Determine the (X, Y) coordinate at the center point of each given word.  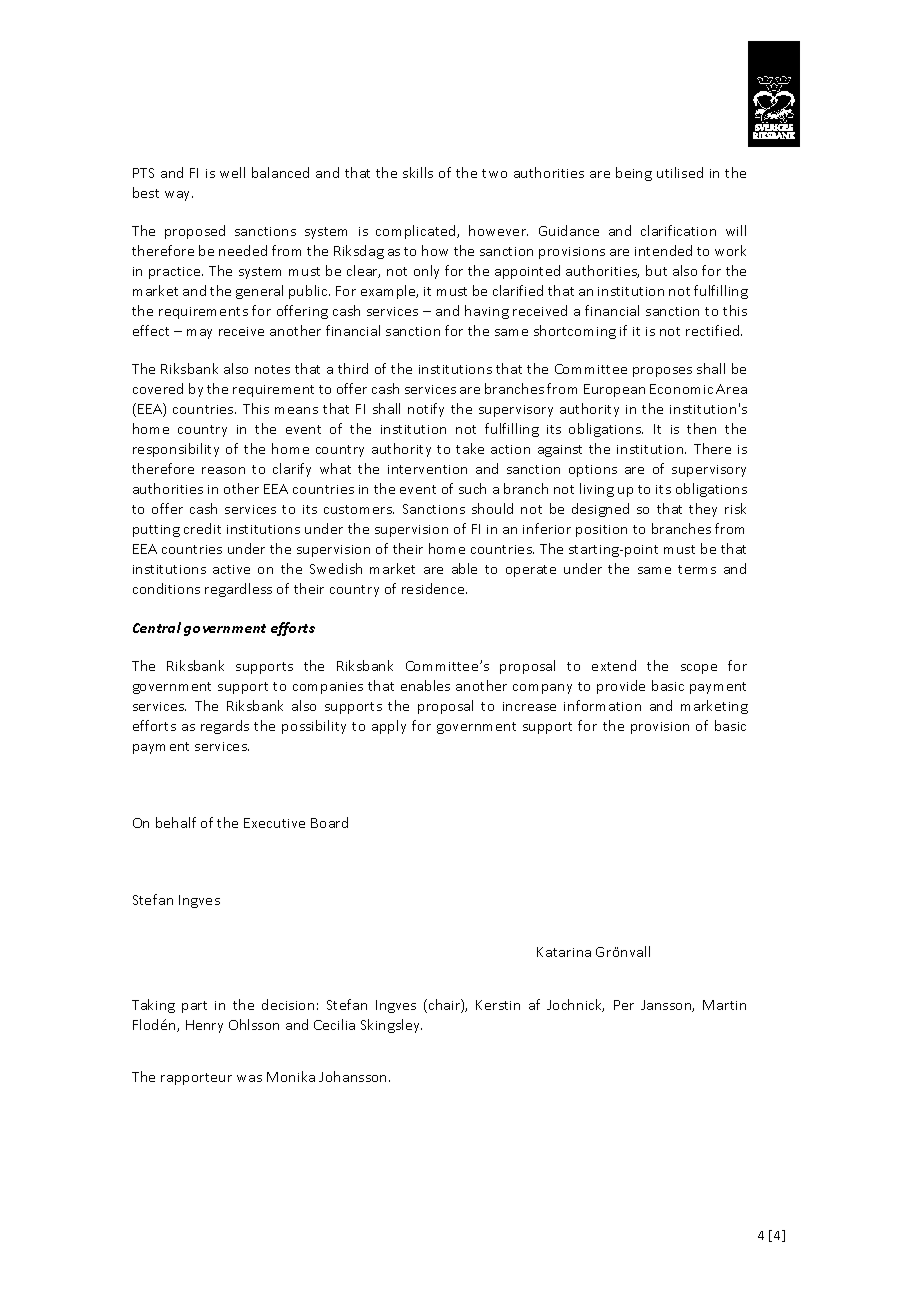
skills (418, 172)
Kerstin (498, 1005)
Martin (724, 1005)
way (179, 196)
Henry (204, 1026)
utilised (680, 172)
